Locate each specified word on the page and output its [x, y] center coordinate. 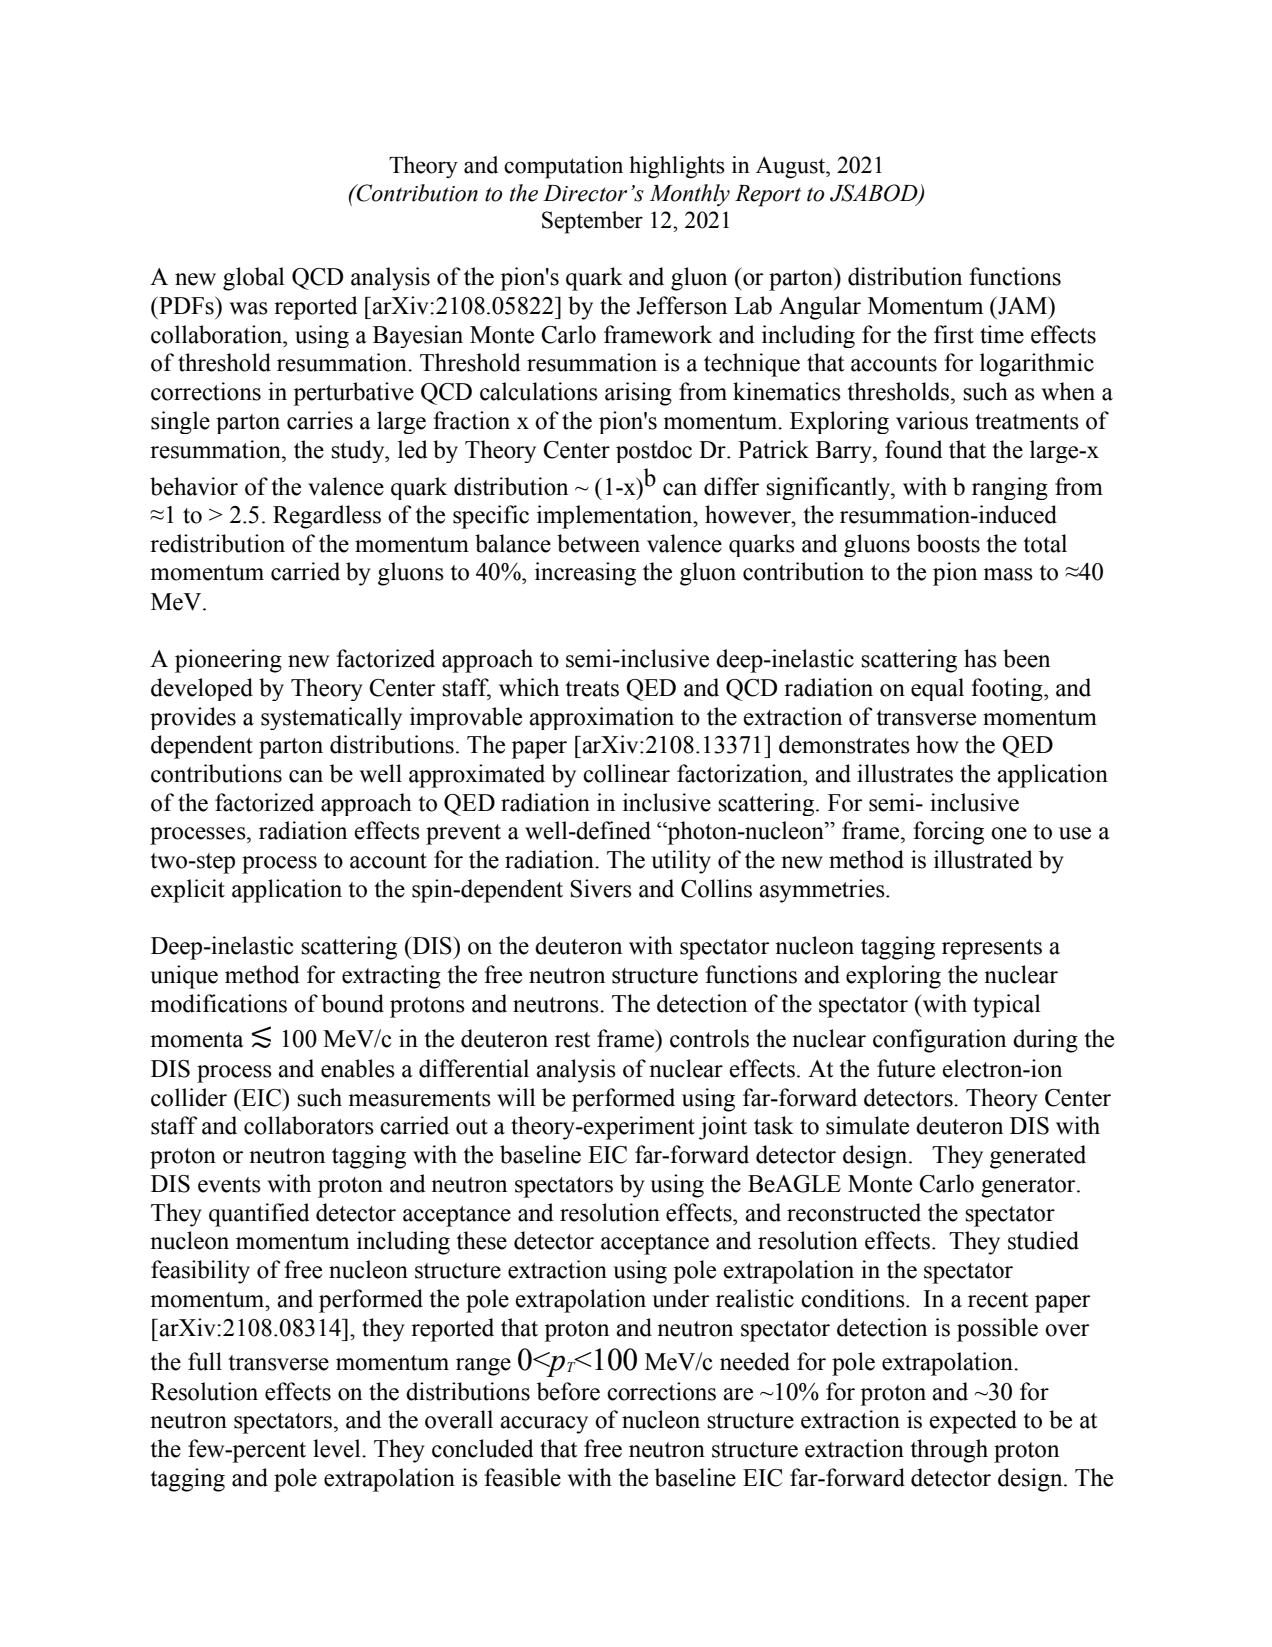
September [592, 222]
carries [320, 420]
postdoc [654, 451]
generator [1029, 1187]
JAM [1023, 305]
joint [723, 1128]
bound [353, 1003]
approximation [601, 718]
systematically [331, 718]
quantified [259, 1215]
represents [992, 949]
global [254, 279]
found [914, 449]
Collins [716, 888]
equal [937, 689]
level [338, 1448]
